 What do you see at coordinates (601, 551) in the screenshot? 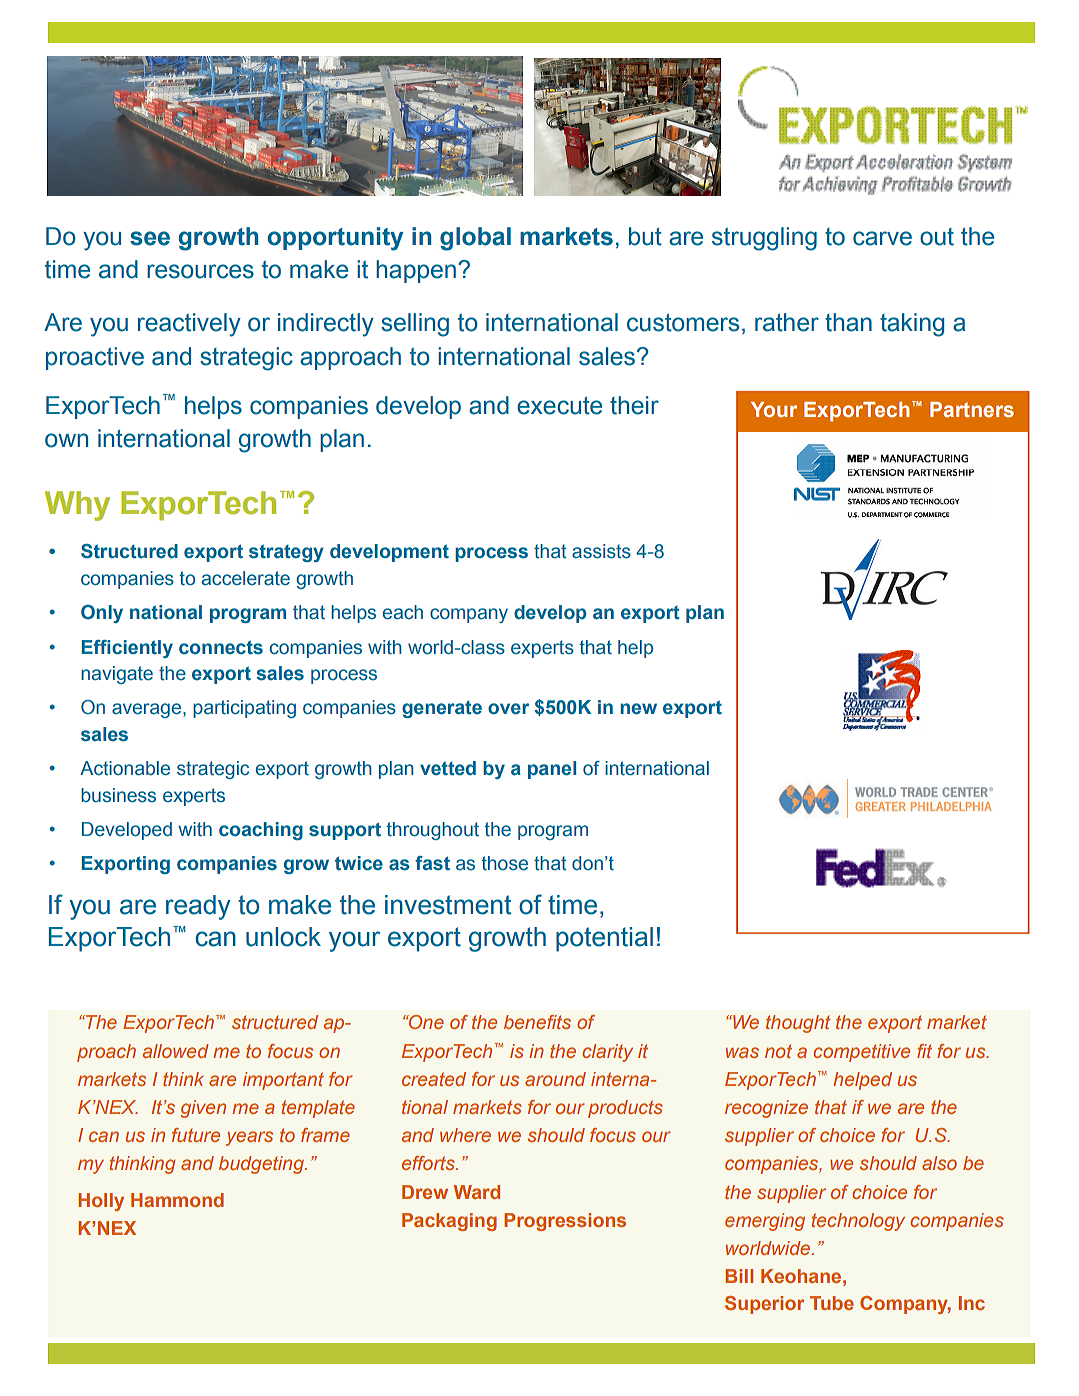
I see `assists` at bounding box center [601, 551].
